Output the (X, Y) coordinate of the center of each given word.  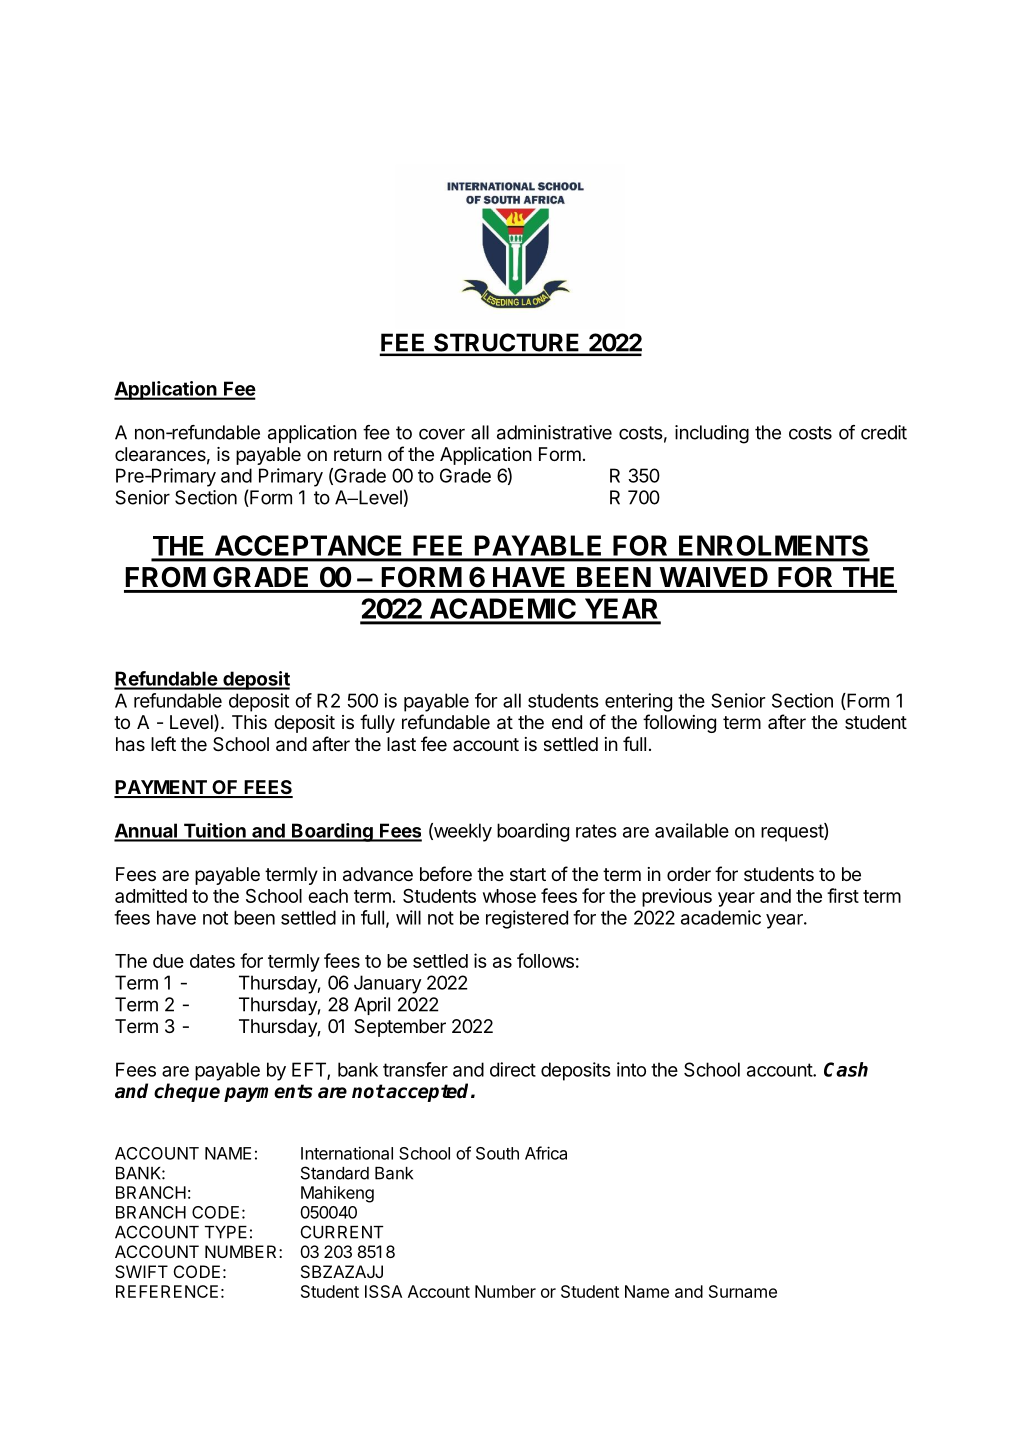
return (358, 454)
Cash (846, 1069)
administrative (554, 432)
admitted (151, 895)
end (567, 722)
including (712, 434)
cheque (187, 1092)
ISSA (383, 1291)
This (249, 722)
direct (513, 1069)
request (793, 832)
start (528, 874)
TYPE (226, 1232)
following (679, 723)
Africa (546, 1153)
